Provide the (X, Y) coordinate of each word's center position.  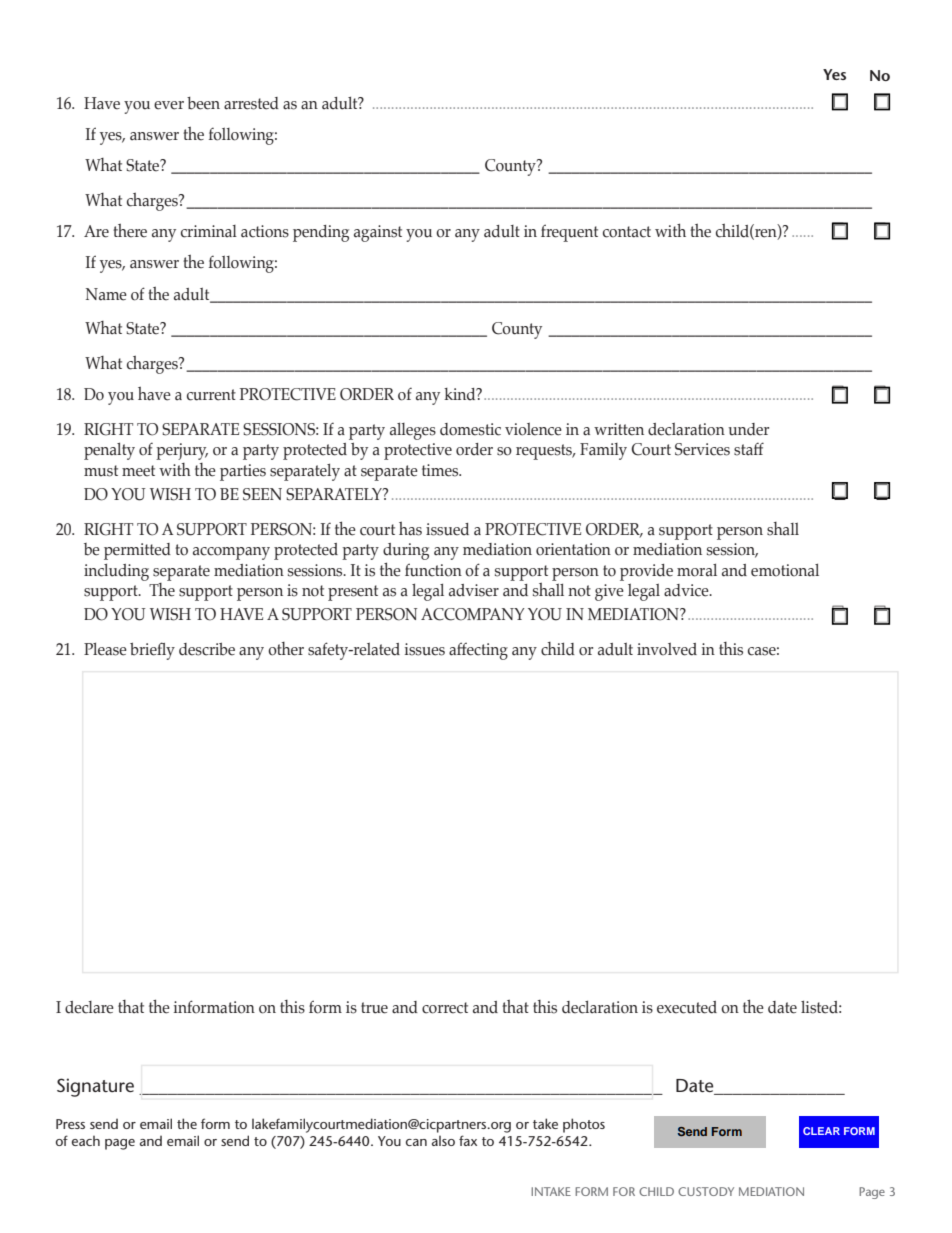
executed (687, 1007)
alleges (413, 431)
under (748, 429)
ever (169, 105)
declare (89, 1007)
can (416, 1142)
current (211, 395)
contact (627, 232)
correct (445, 1008)
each (86, 1141)
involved (667, 649)
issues (425, 649)
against (378, 233)
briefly (152, 651)
